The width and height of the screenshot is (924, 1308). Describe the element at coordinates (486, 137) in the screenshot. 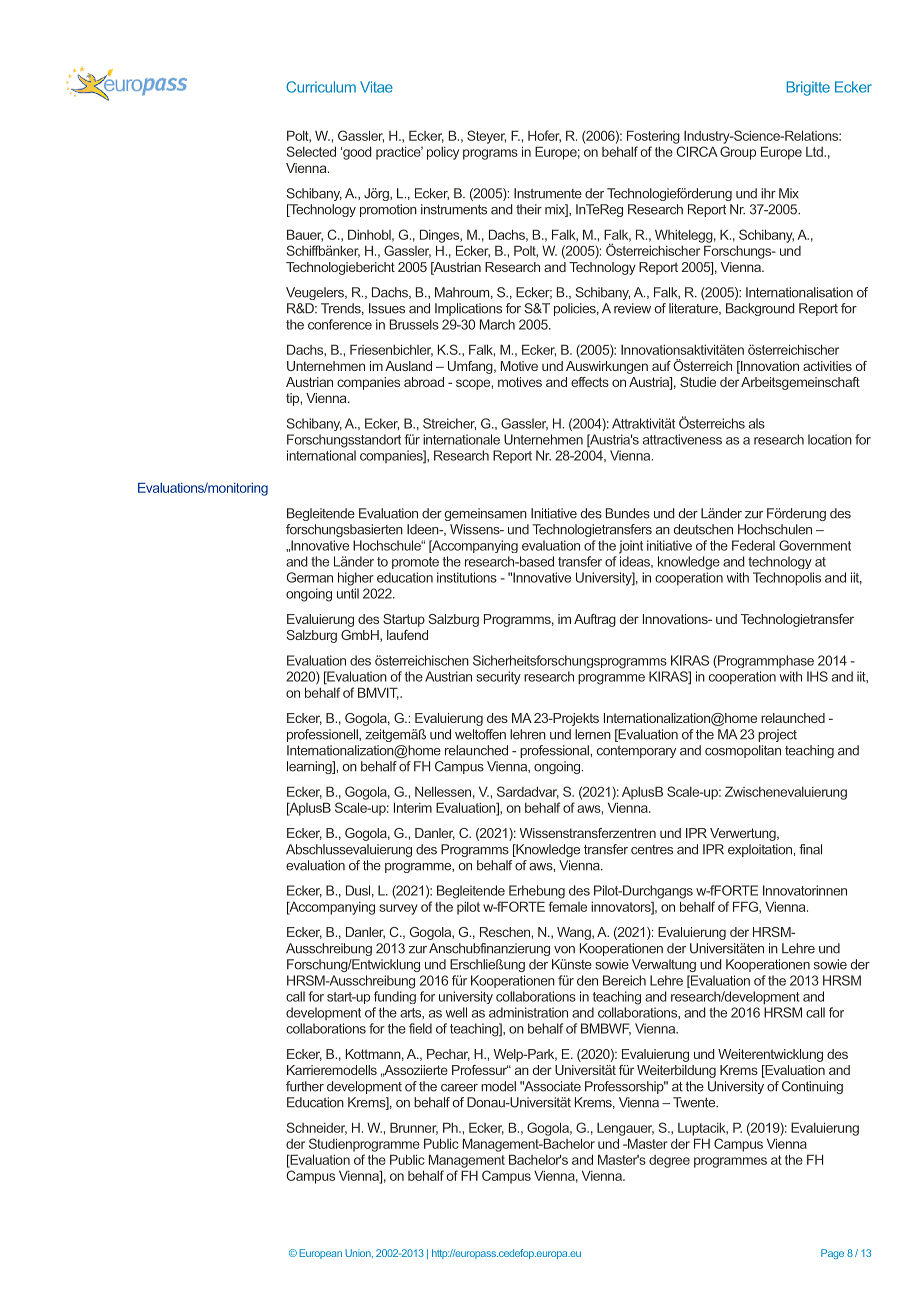

I see `Steyer` at that location.
